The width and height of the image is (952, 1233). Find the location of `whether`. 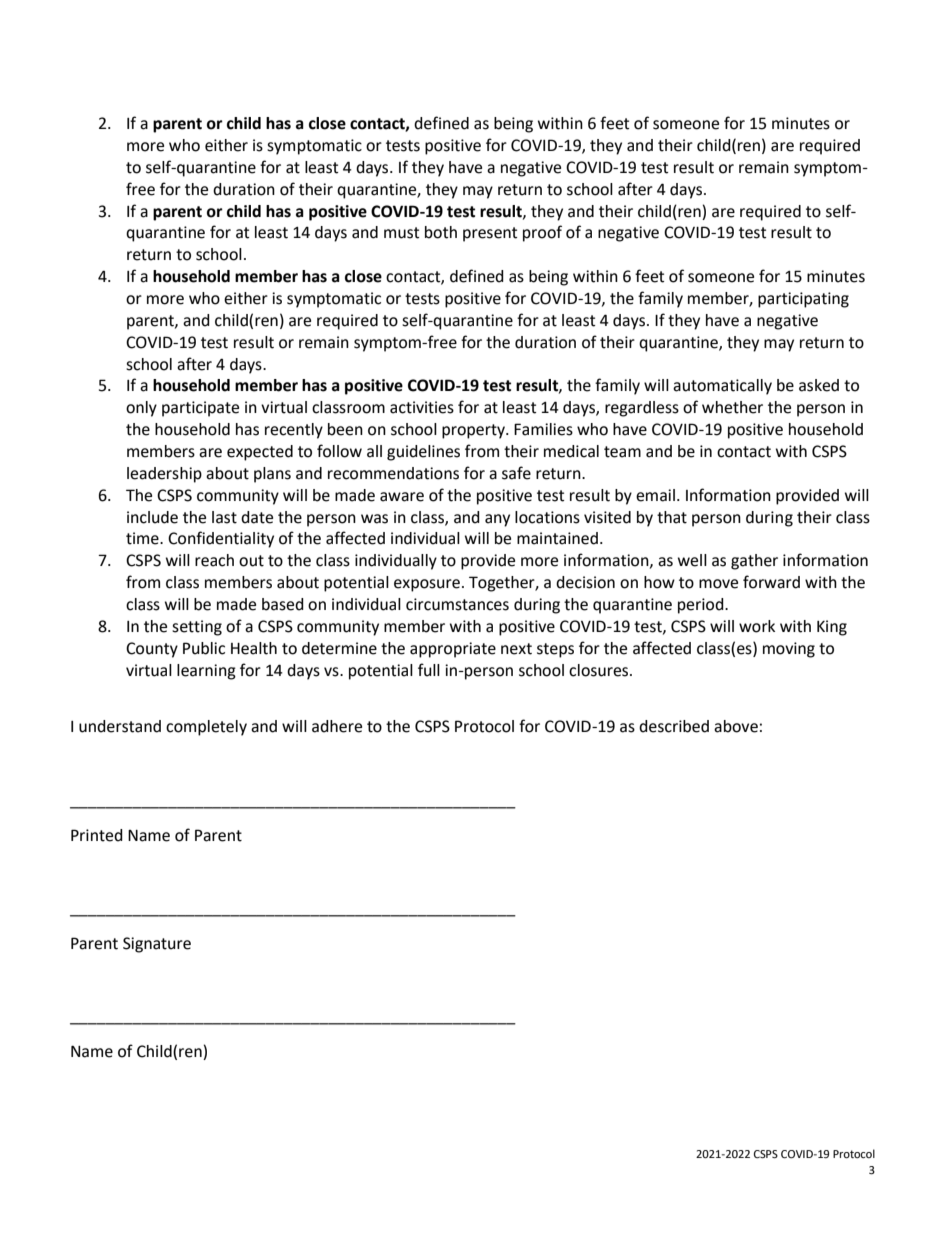

whether is located at coordinates (732, 407).
